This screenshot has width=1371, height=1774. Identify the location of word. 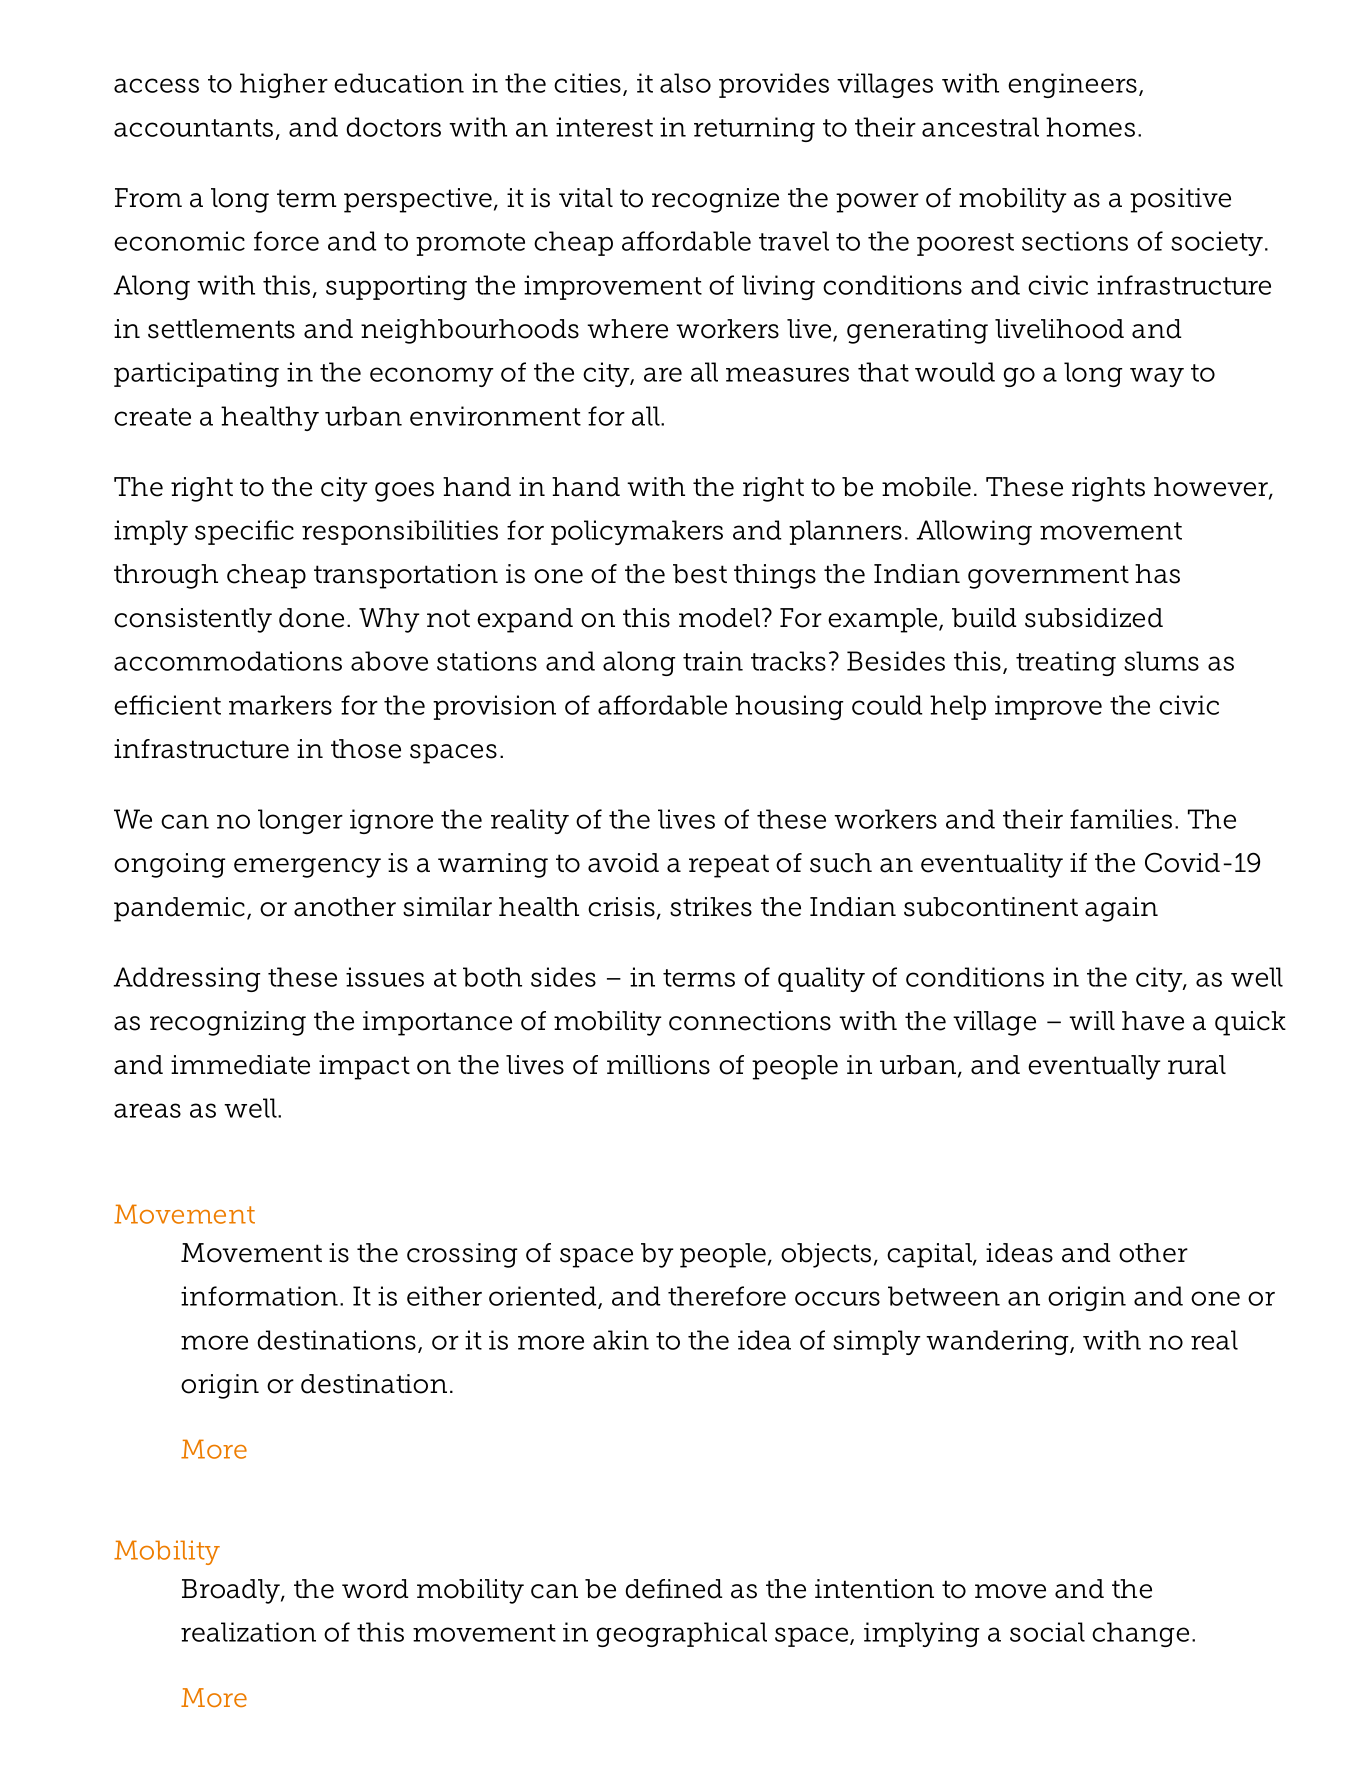
(375, 1589).
